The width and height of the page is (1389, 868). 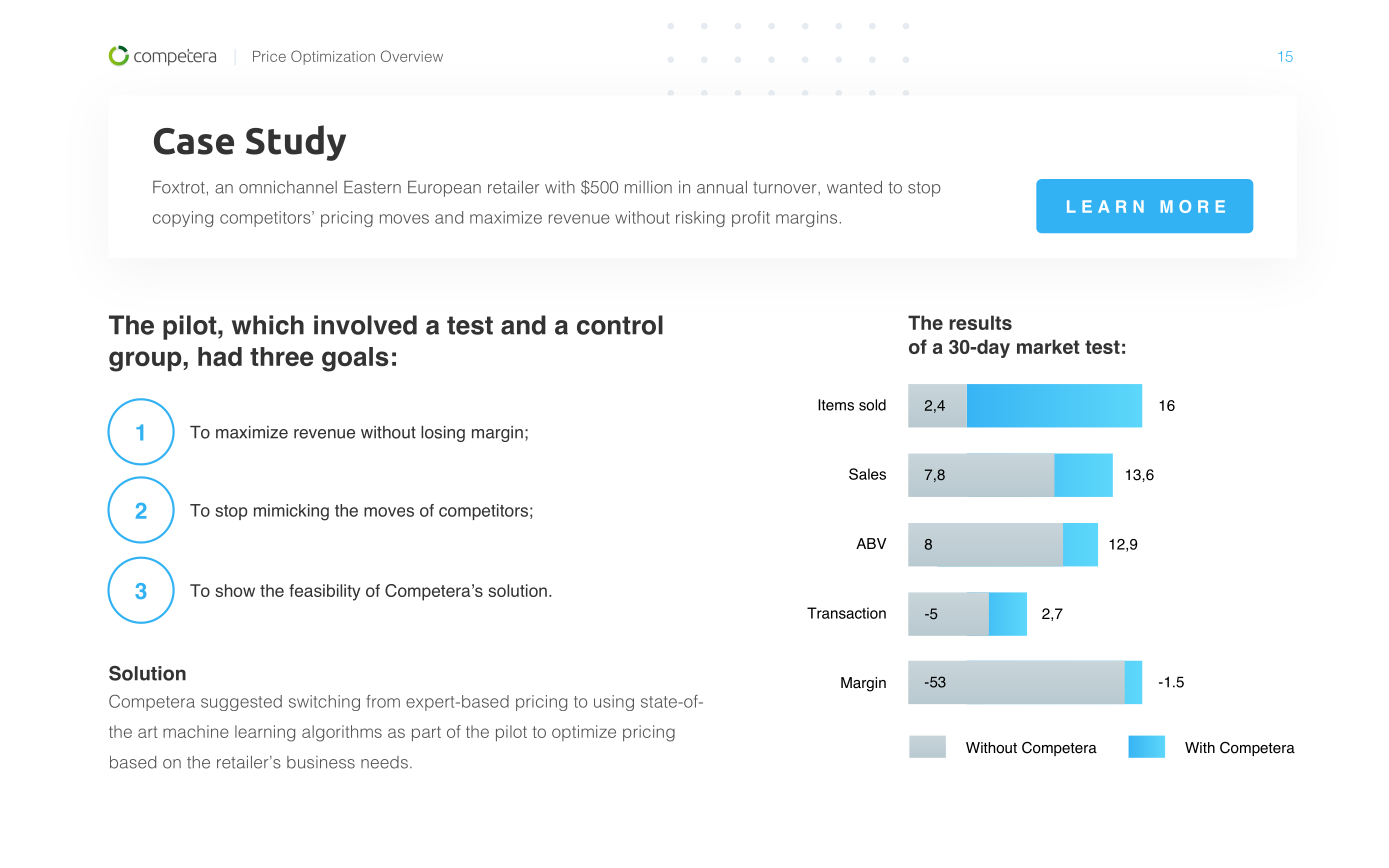 What do you see at coordinates (1048, 346) in the page?
I see `market` at bounding box center [1048, 346].
